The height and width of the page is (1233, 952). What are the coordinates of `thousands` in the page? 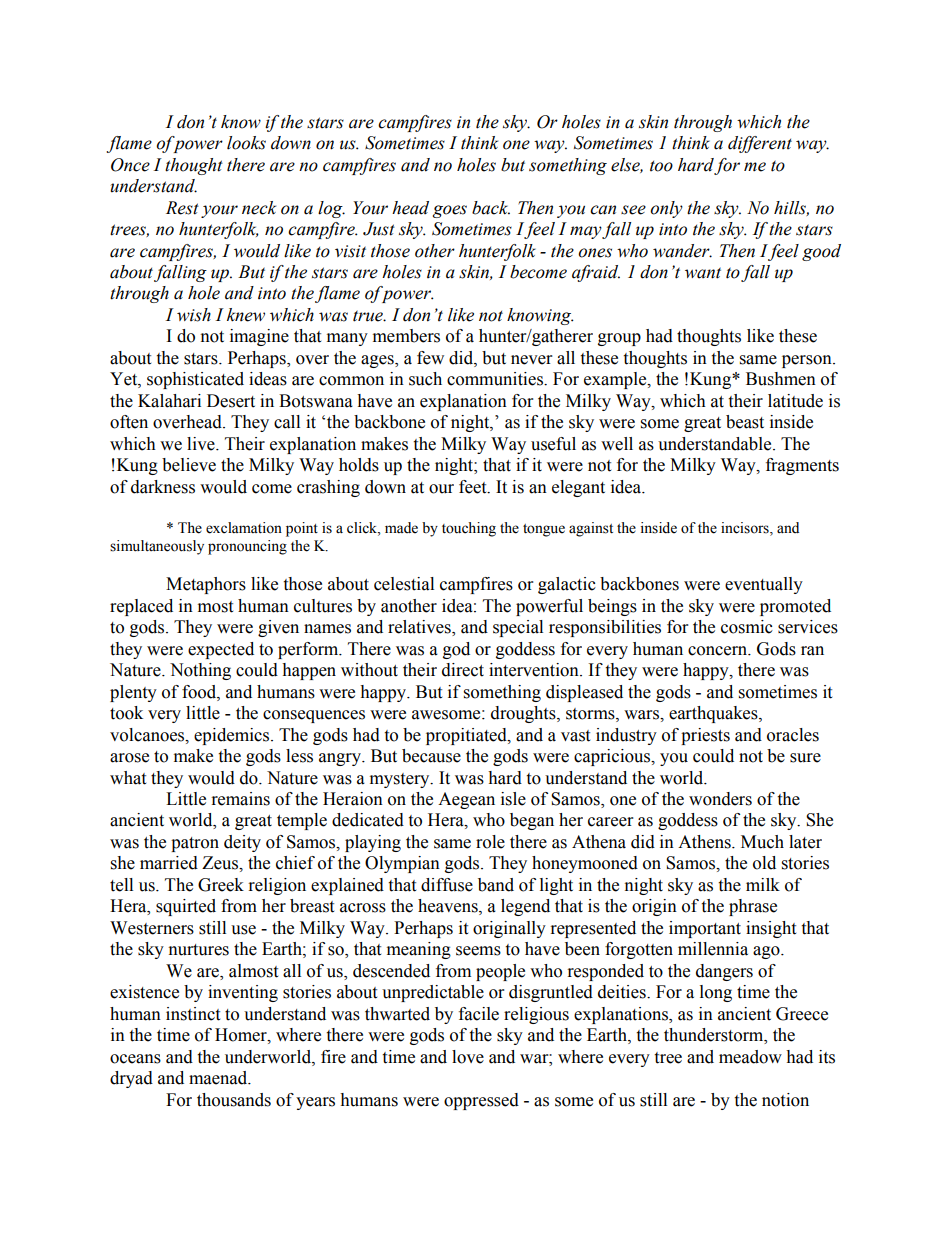 It's located at (234, 1100).
